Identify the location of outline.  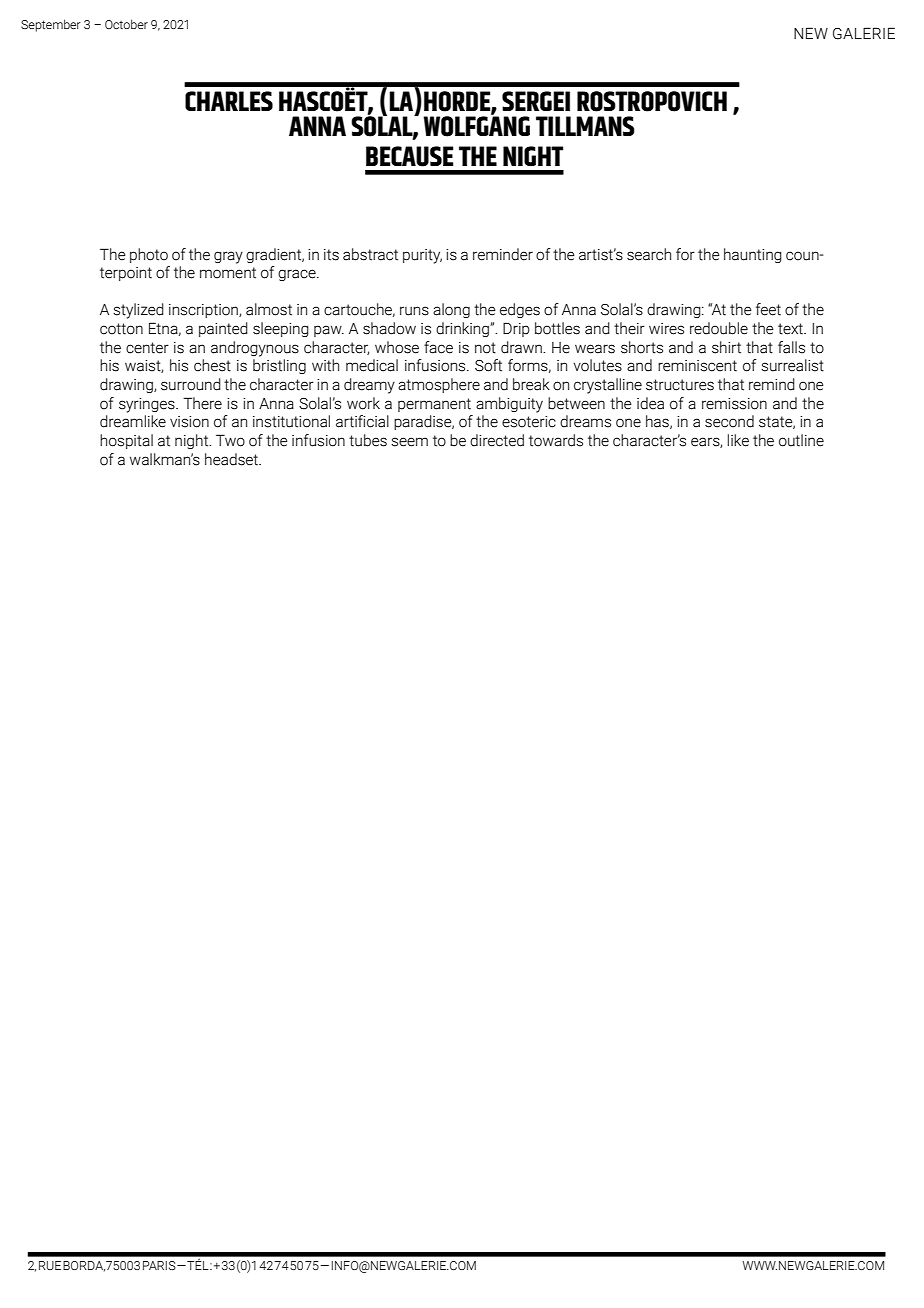
(801, 440).
